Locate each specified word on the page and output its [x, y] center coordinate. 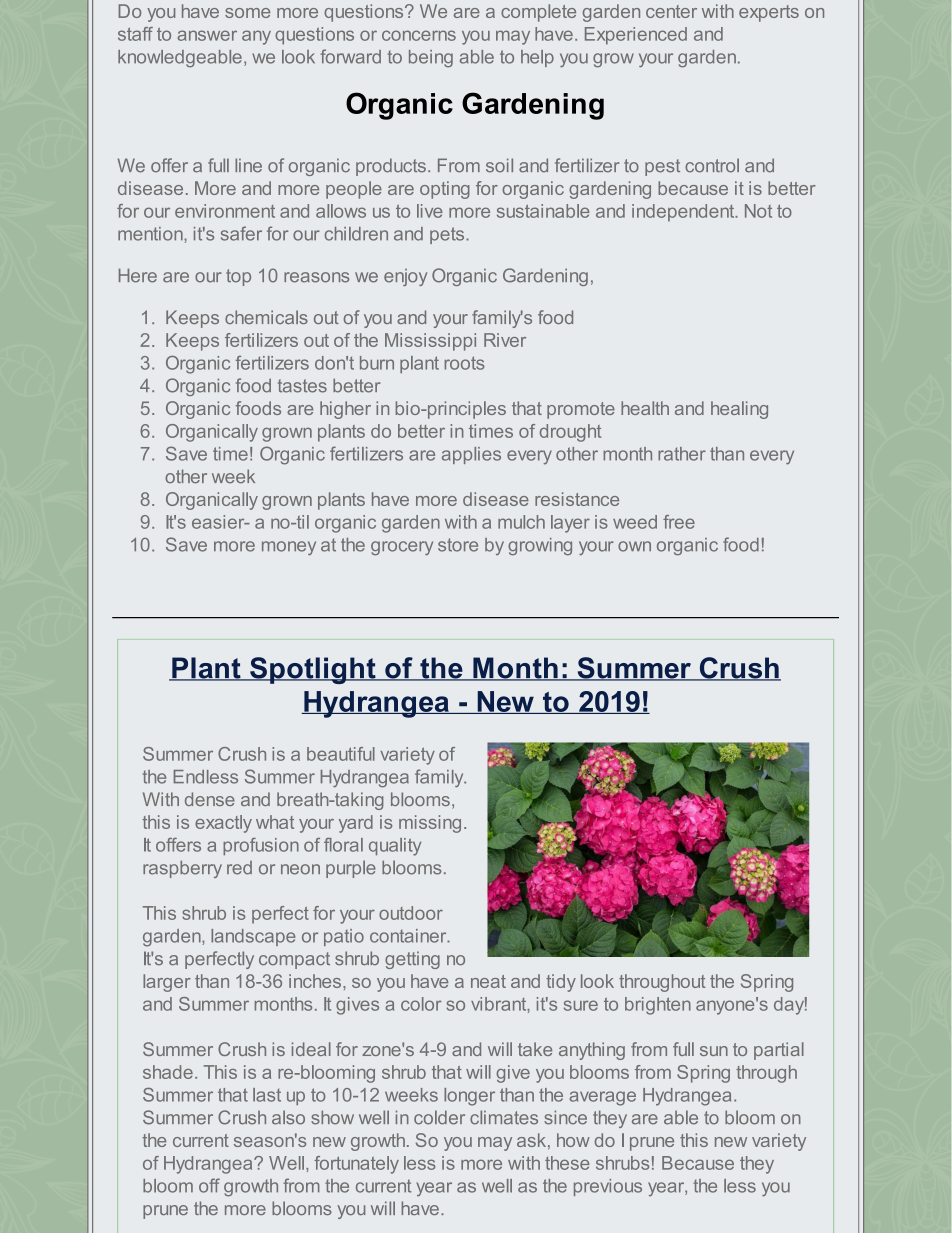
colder [439, 1117]
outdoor [411, 913]
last [267, 1095]
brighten [658, 1006]
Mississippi [430, 342]
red [239, 868]
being [431, 59]
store [458, 545]
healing [739, 410]
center [671, 11]
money [289, 548]
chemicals [266, 317]
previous [608, 1187]
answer [207, 35]
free [679, 522]
